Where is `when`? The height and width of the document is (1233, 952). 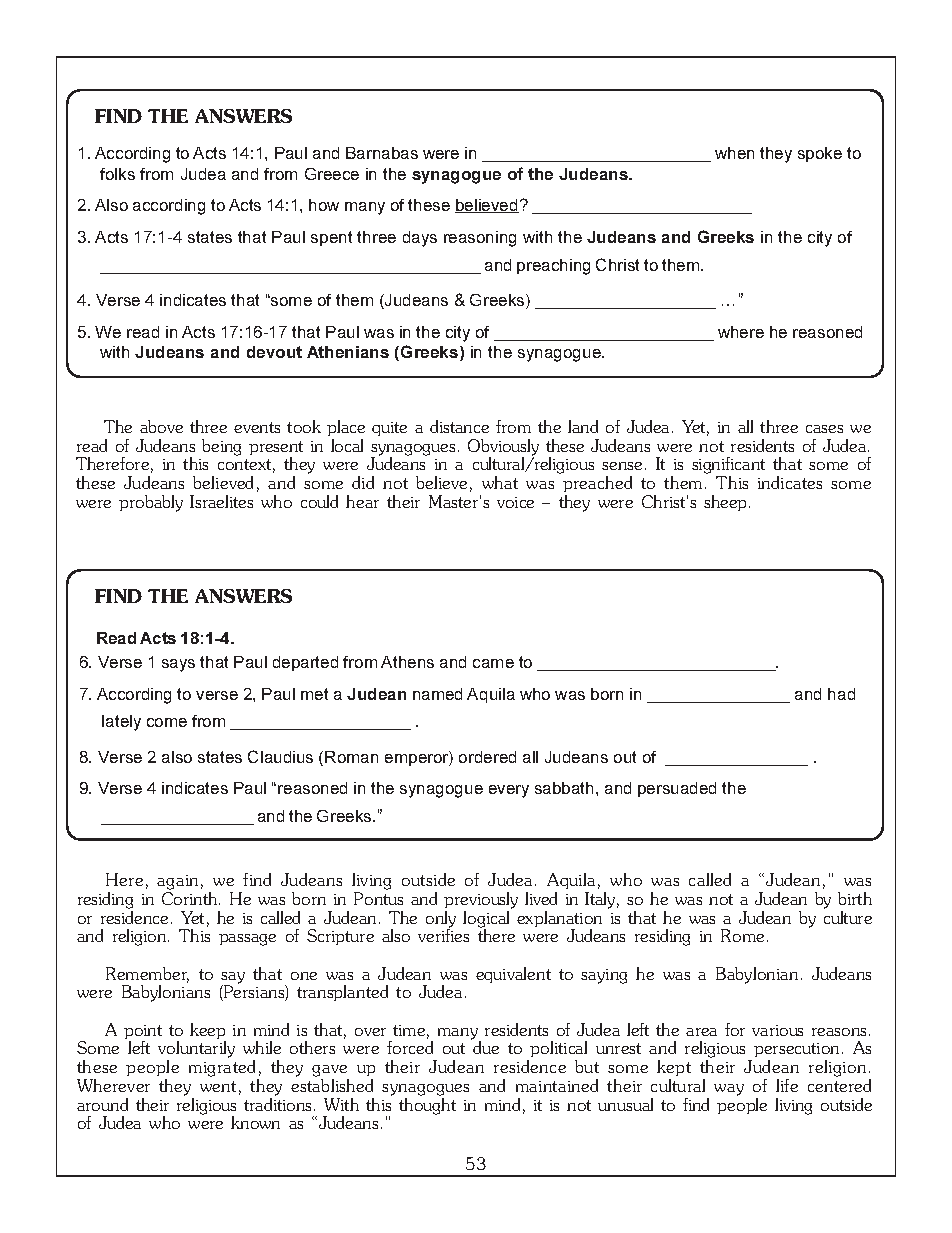
when is located at coordinates (734, 153).
